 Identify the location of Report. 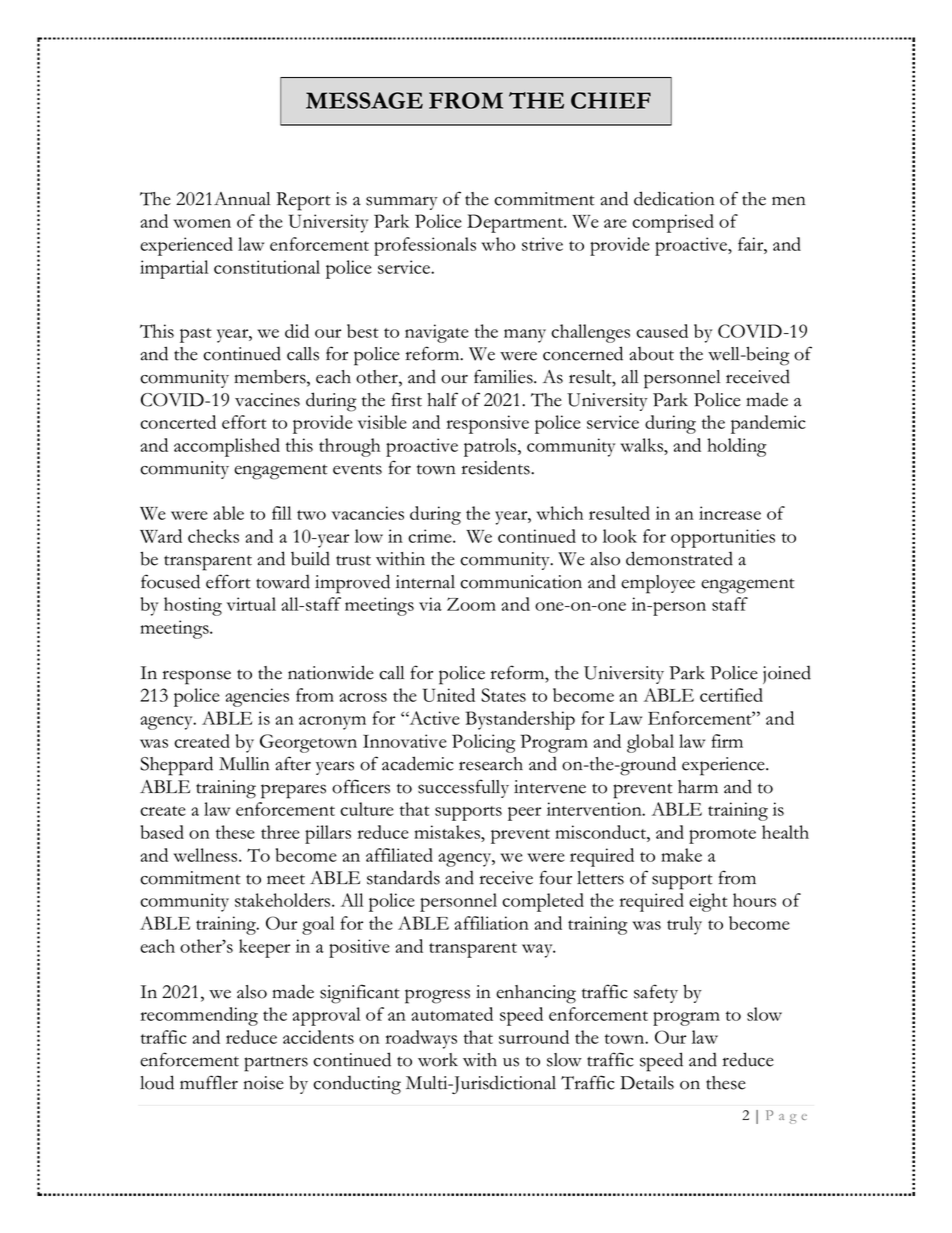
(303, 201).
